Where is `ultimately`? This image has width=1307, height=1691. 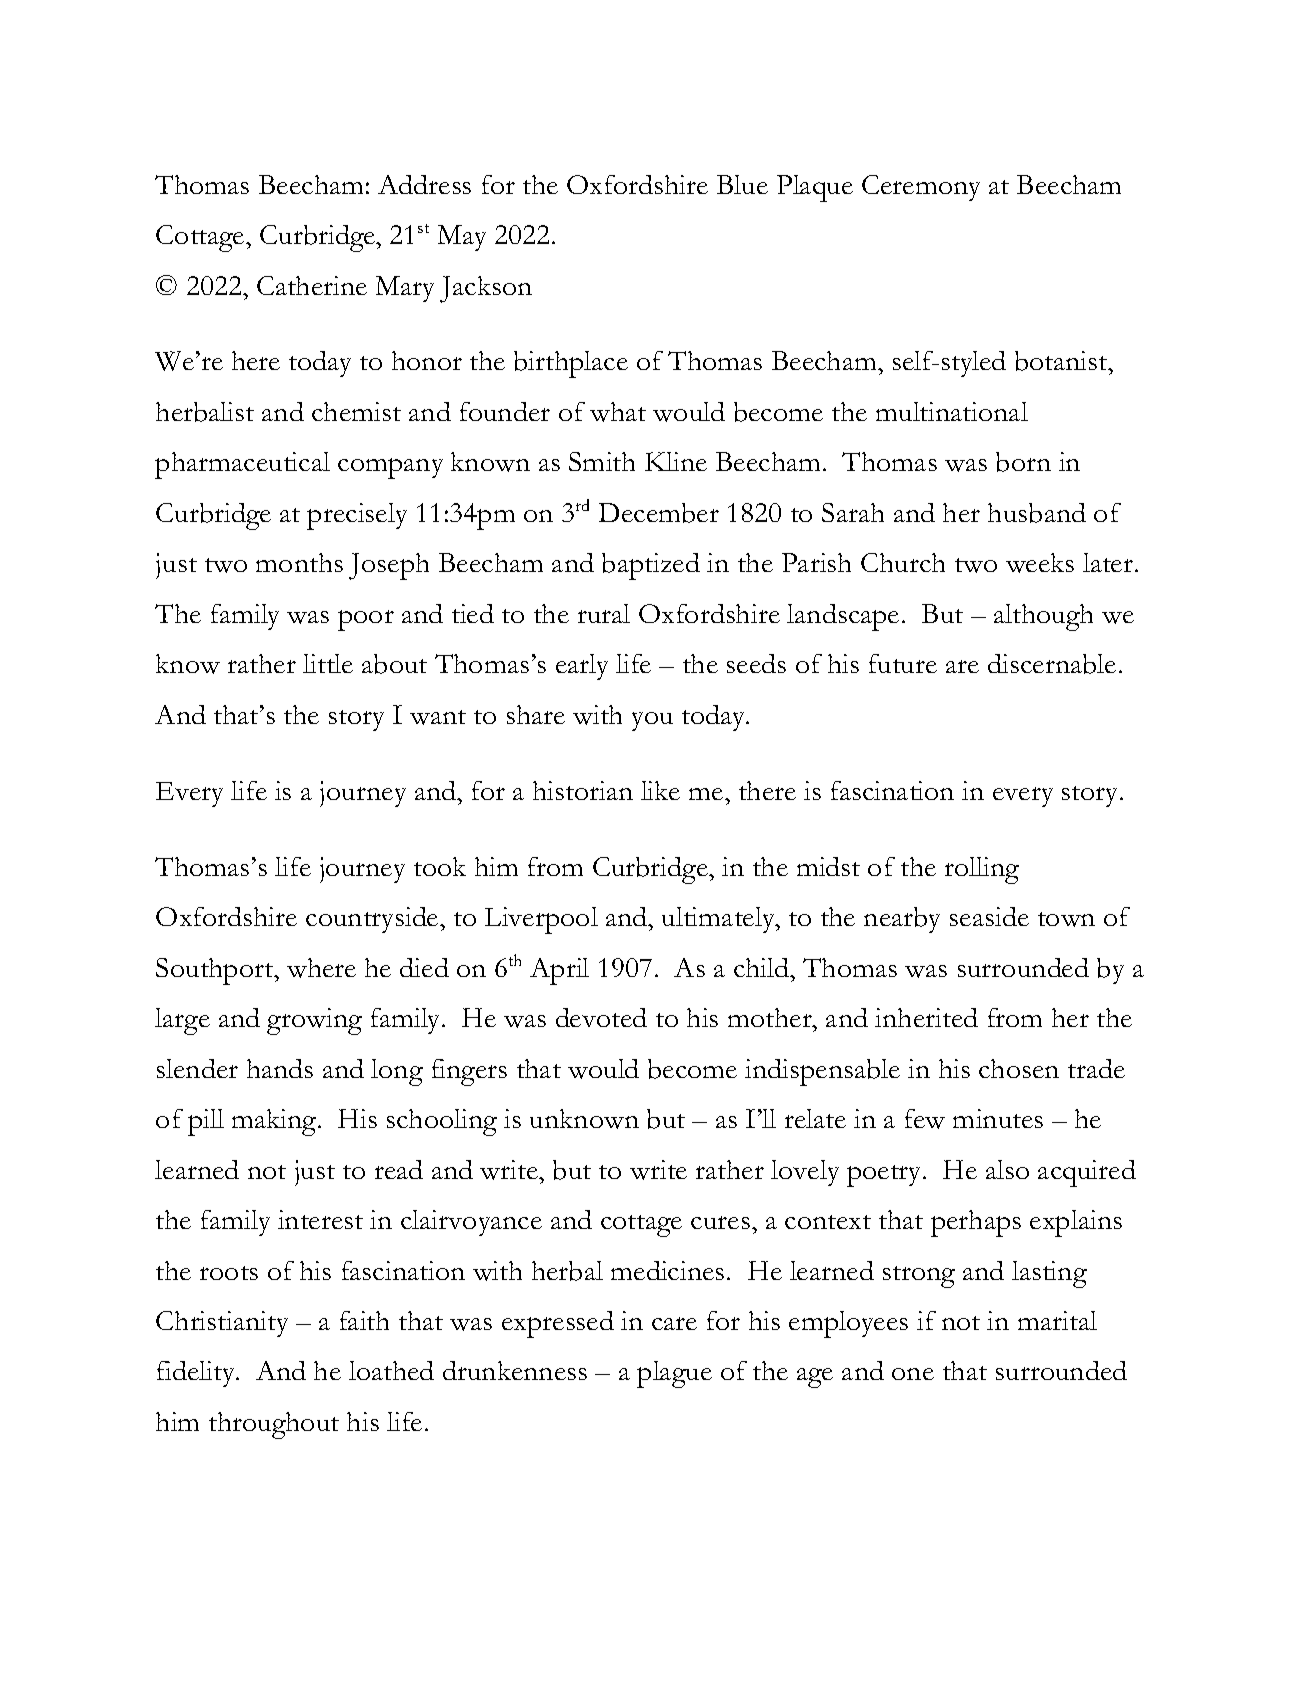
ultimately is located at coordinates (719, 920).
